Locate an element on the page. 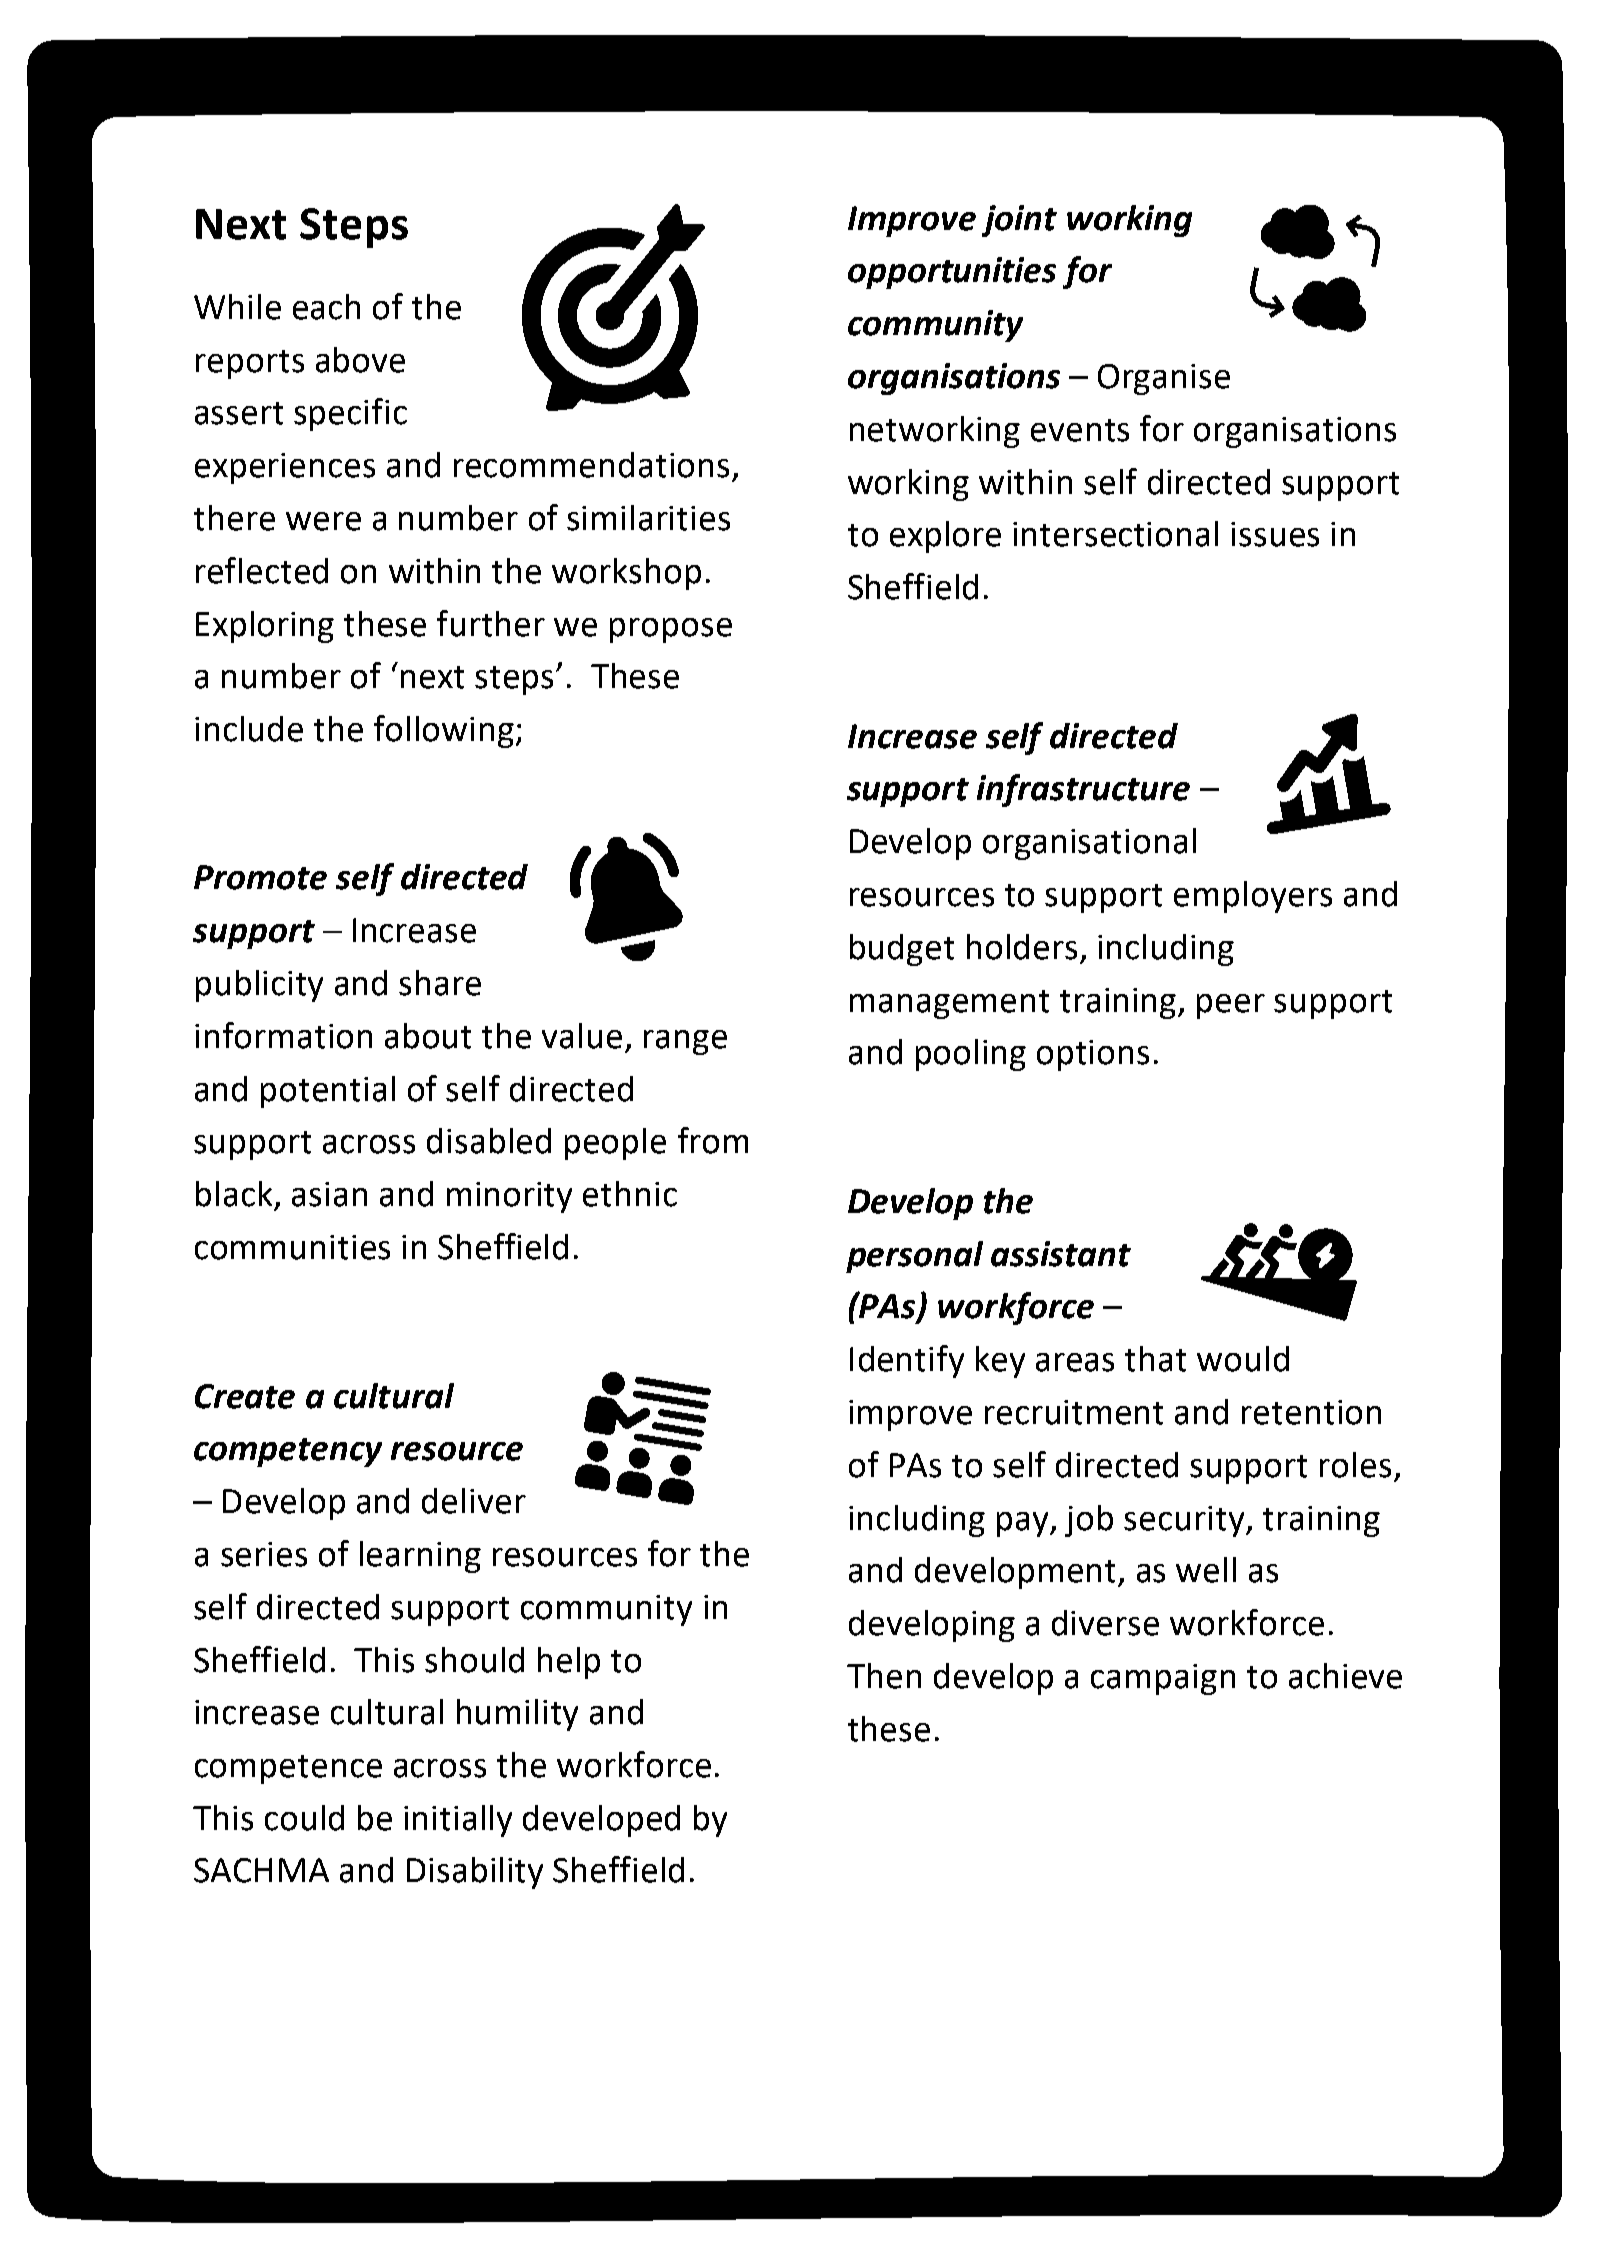  communities is located at coordinates (292, 1247).
